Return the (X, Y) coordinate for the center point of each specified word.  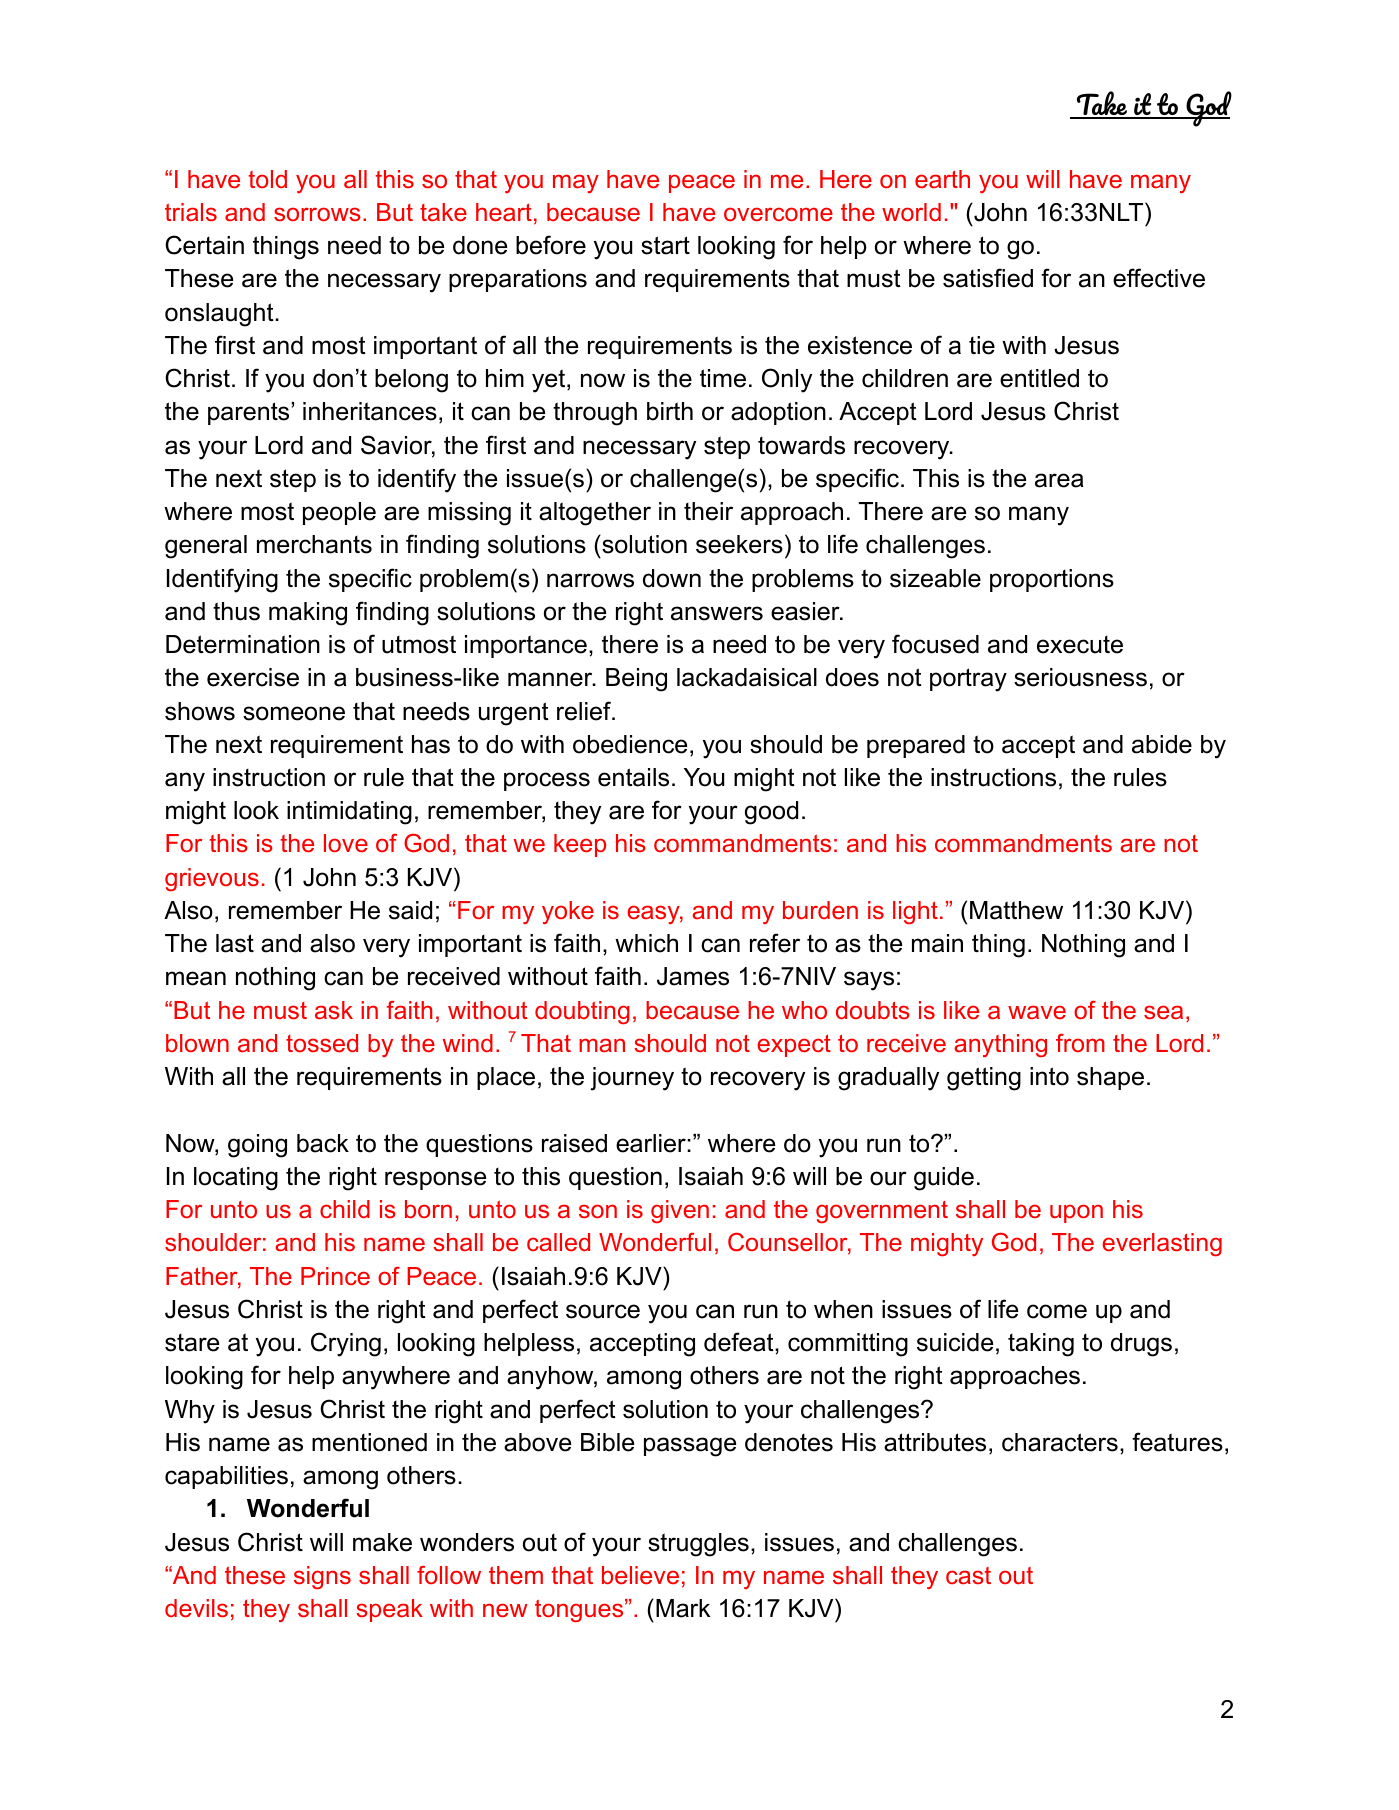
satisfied (988, 278)
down (672, 578)
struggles (698, 1545)
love (346, 843)
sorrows (317, 214)
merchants (314, 544)
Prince (335, 1276)
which (646, 943)
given (680, 1211)
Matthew (1016, 910)
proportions (1052, 580)
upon (1076, 1213)
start (665, 245)
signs (322, 1577)
